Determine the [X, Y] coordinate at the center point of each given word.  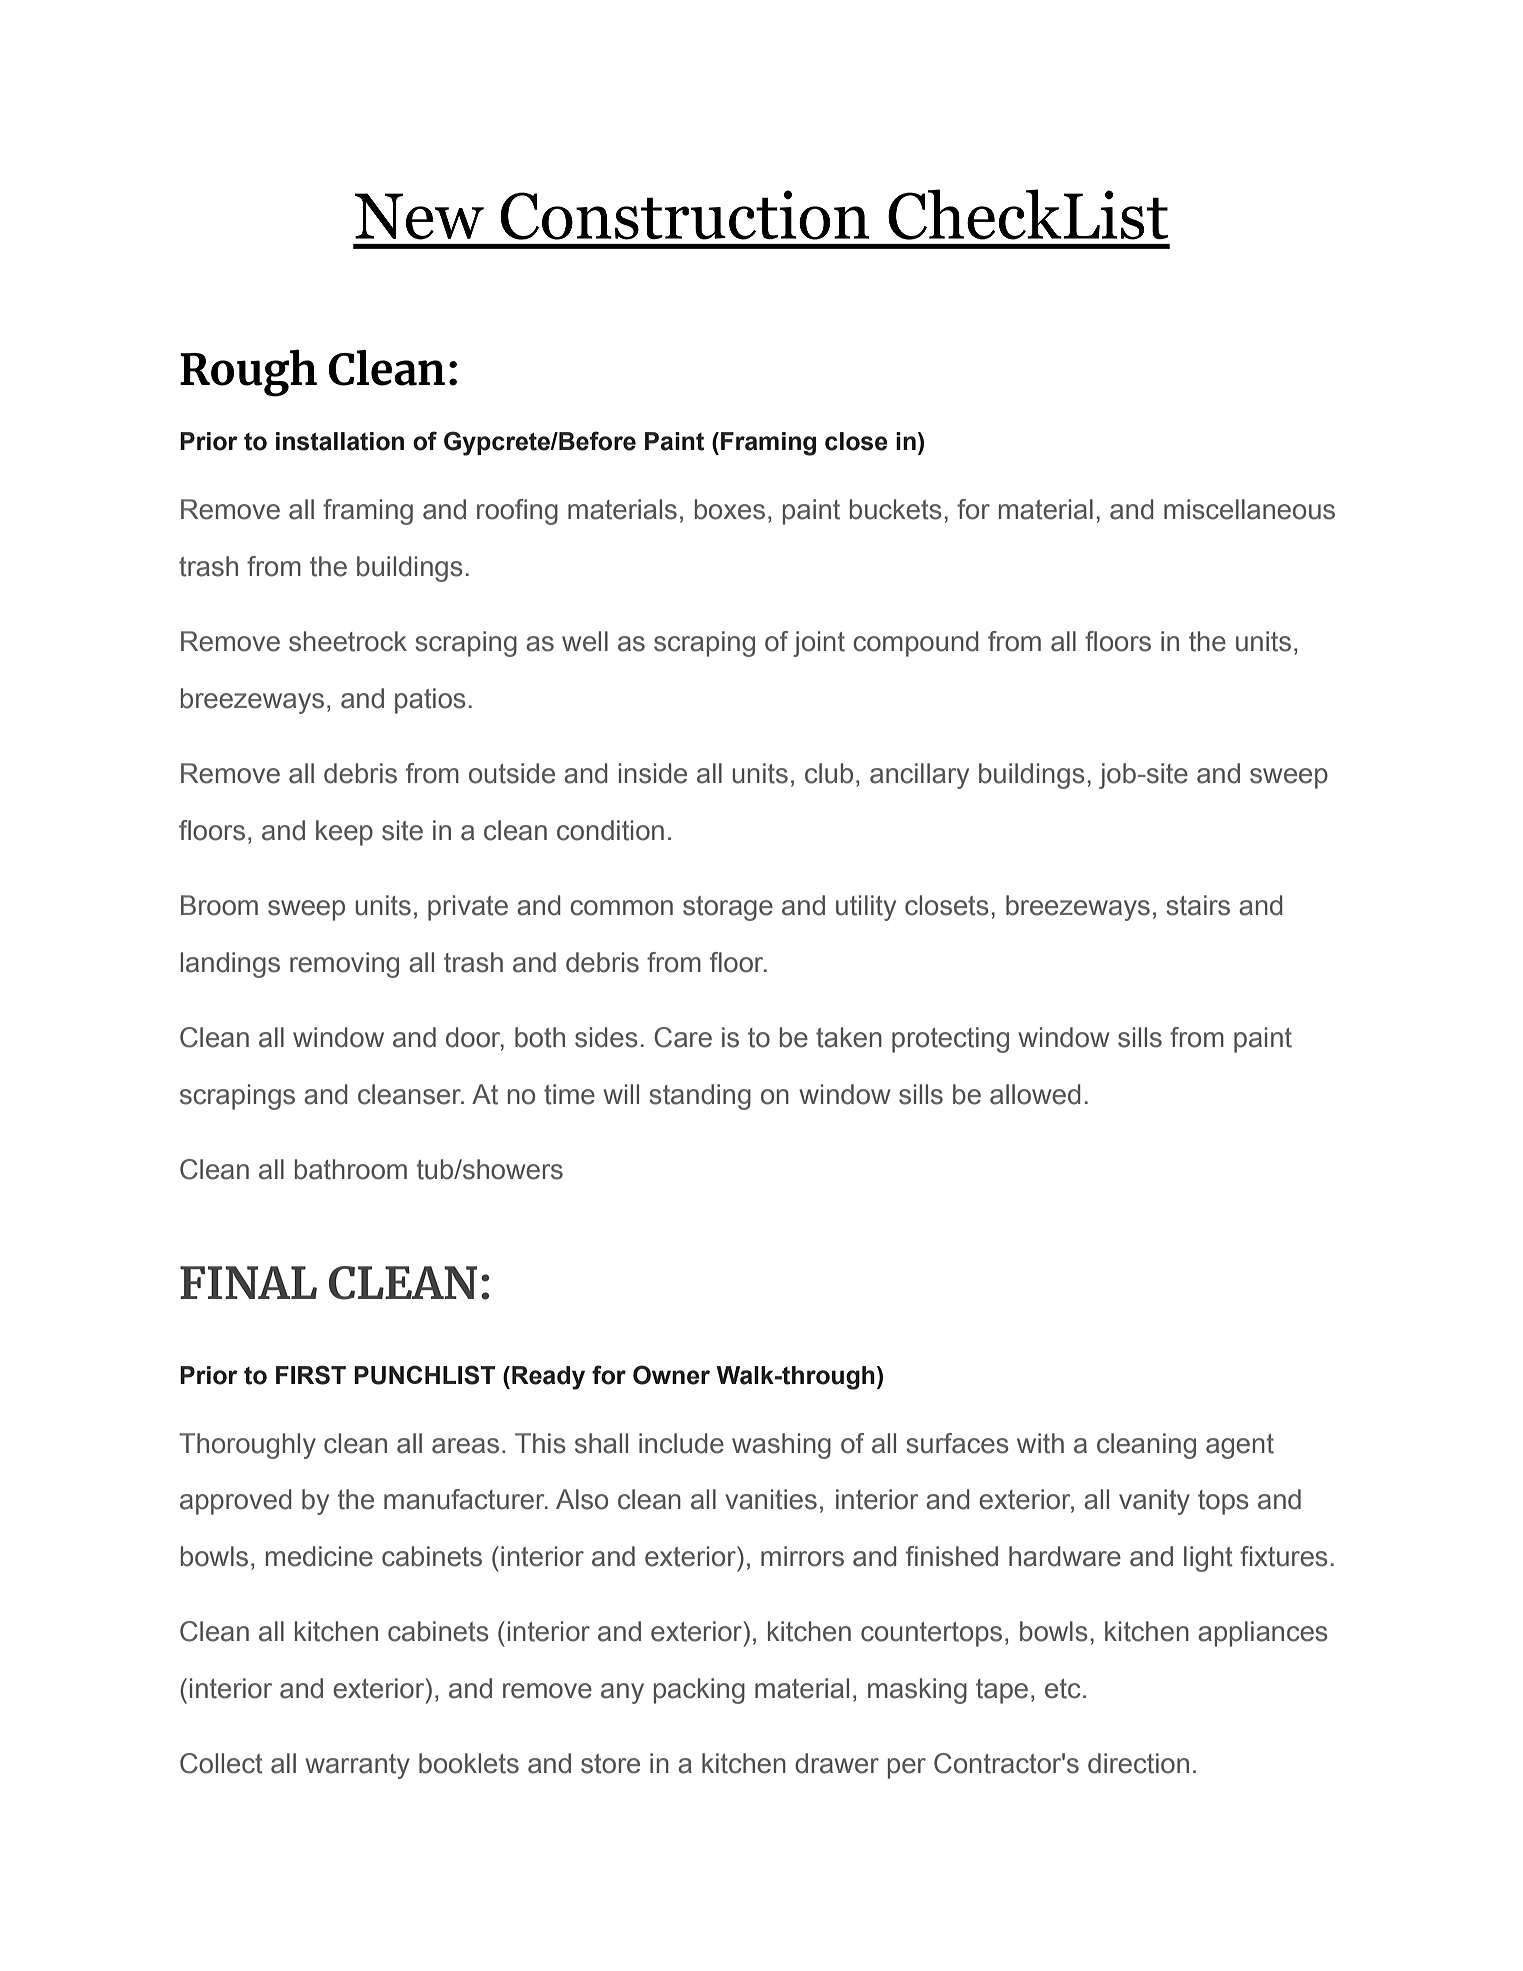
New [419, 216]
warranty [357, 1766]
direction [1138, 1763]
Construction [684, 215]
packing [699, 1691]
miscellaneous [1249, 509]
